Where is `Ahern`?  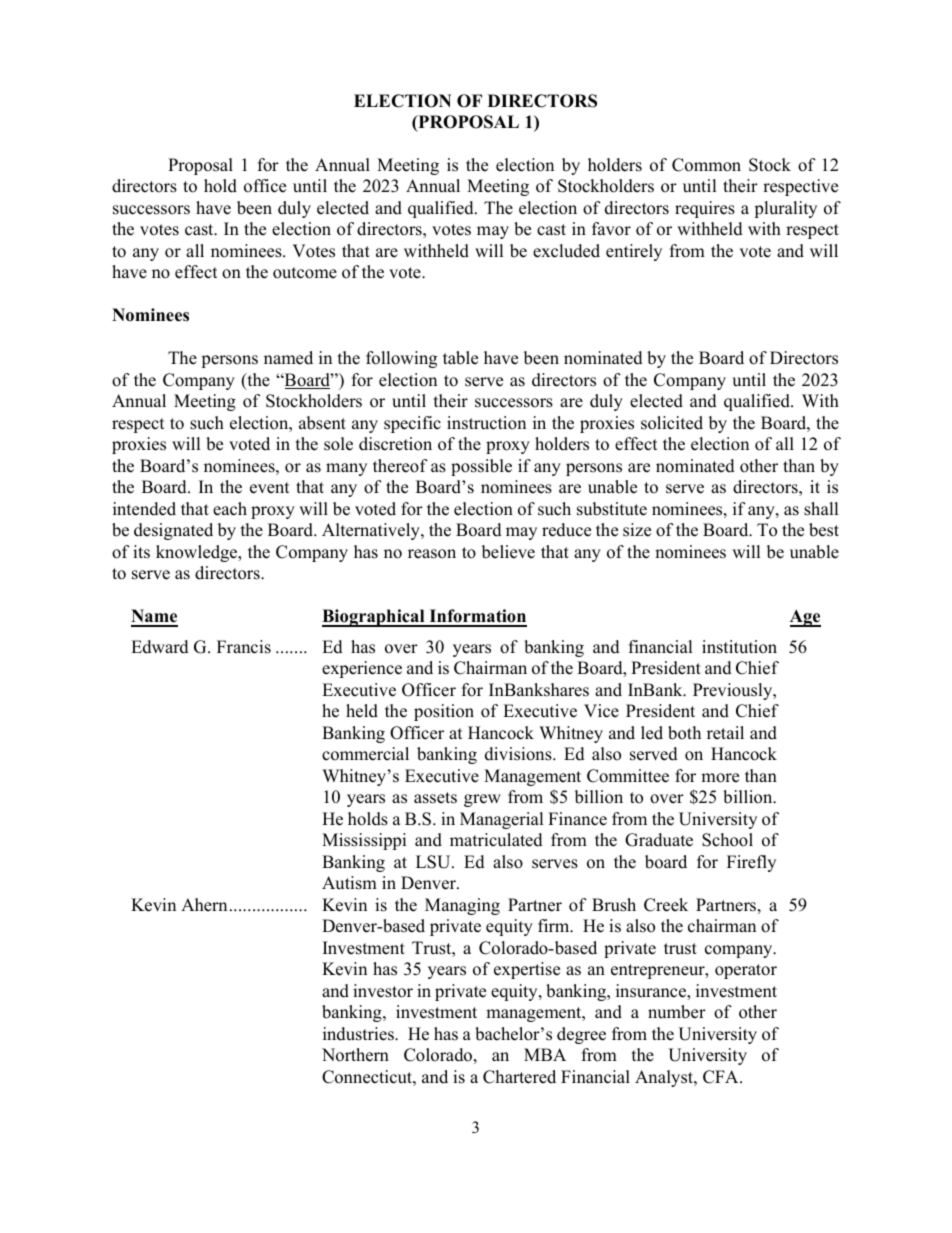 Ahern is located at coordinates (204, 905).
